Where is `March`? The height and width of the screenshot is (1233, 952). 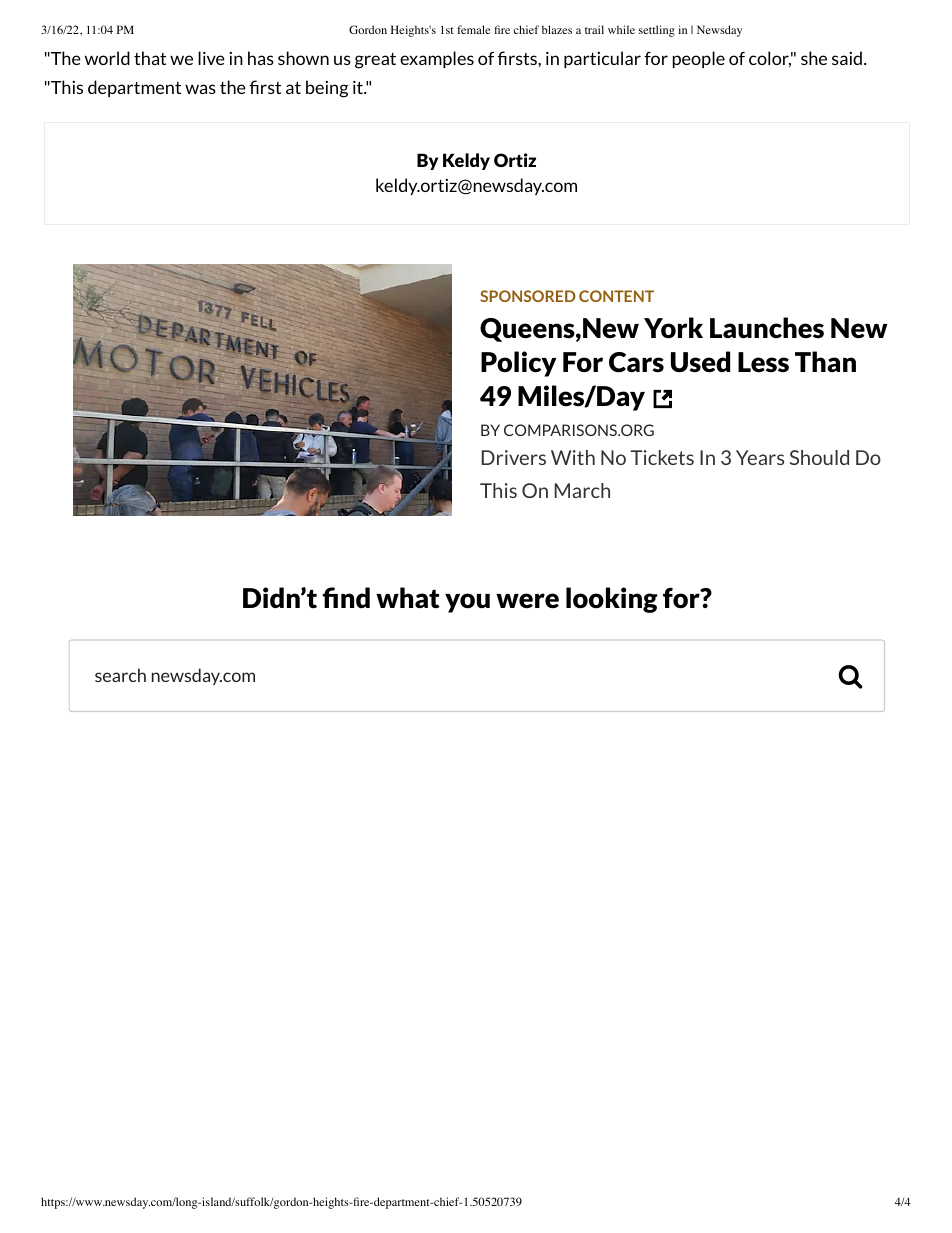
March is located at coordinates (582, 490).
